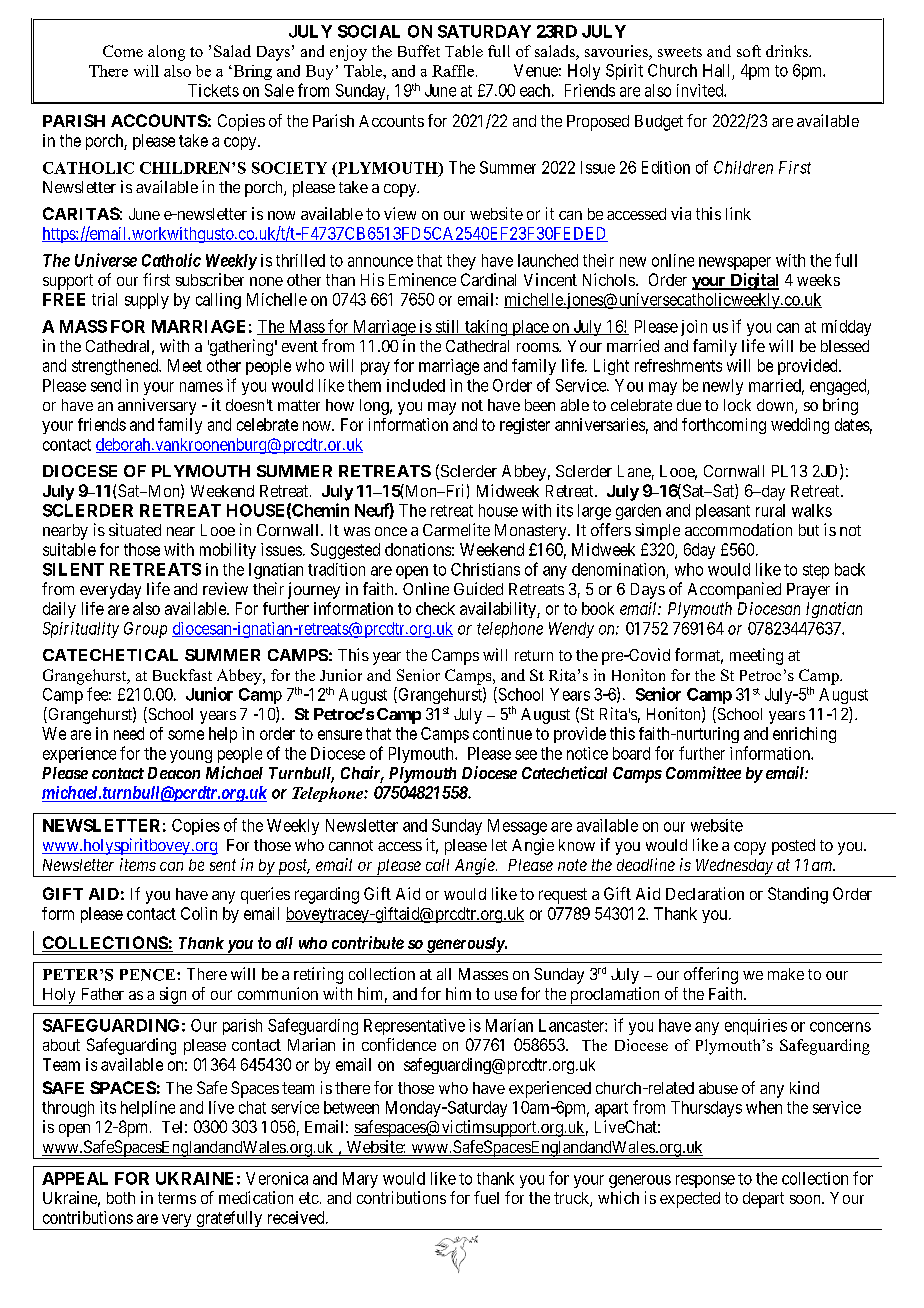 This document has width=924, height=1308. I want to click on terms, so click(177, 1198).
